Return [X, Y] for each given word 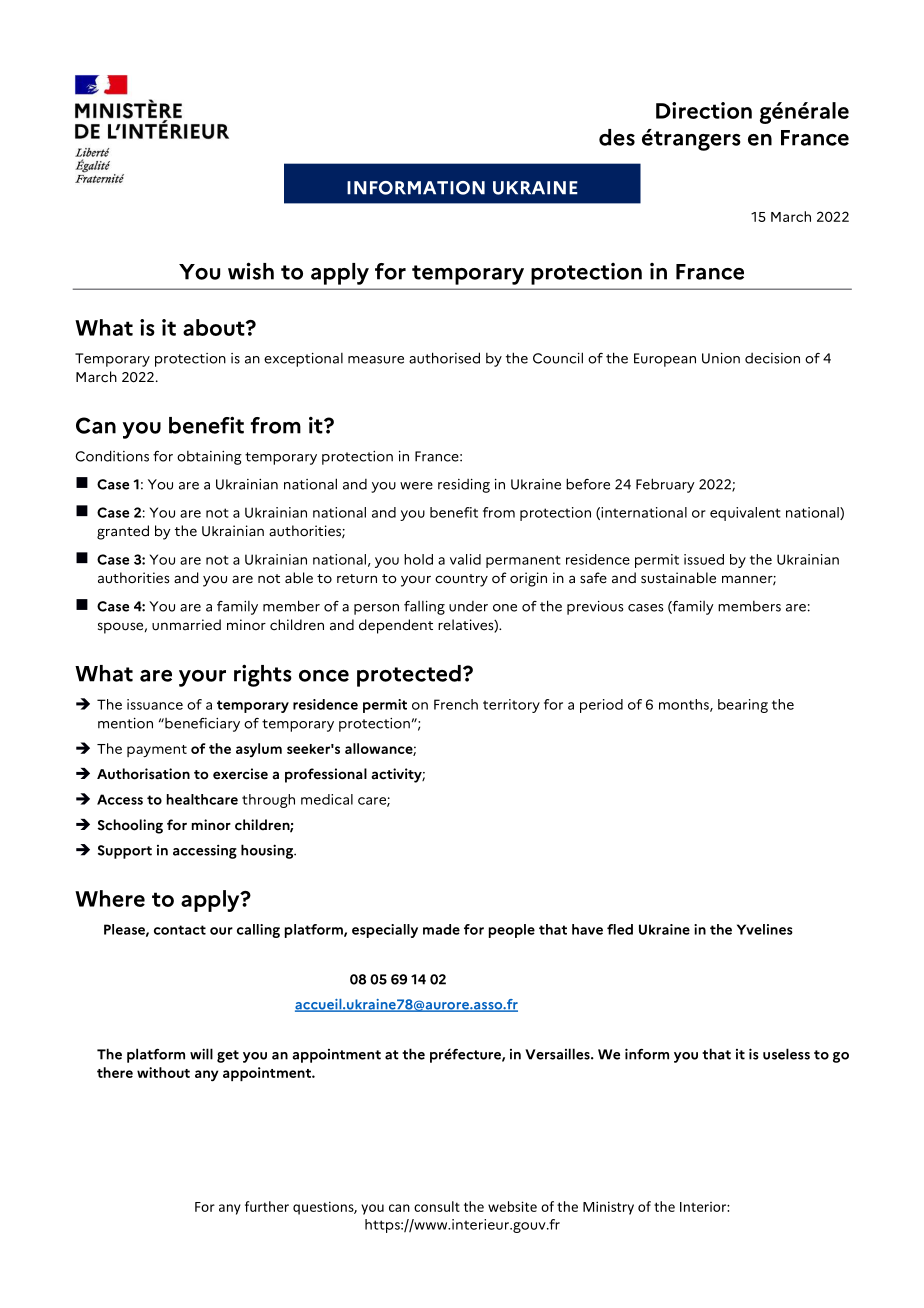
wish [251, 271]
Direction [704, 110]
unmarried [186, 625]
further [267, 1206]
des [617, 137]
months [685, 705]
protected [409, 676]
